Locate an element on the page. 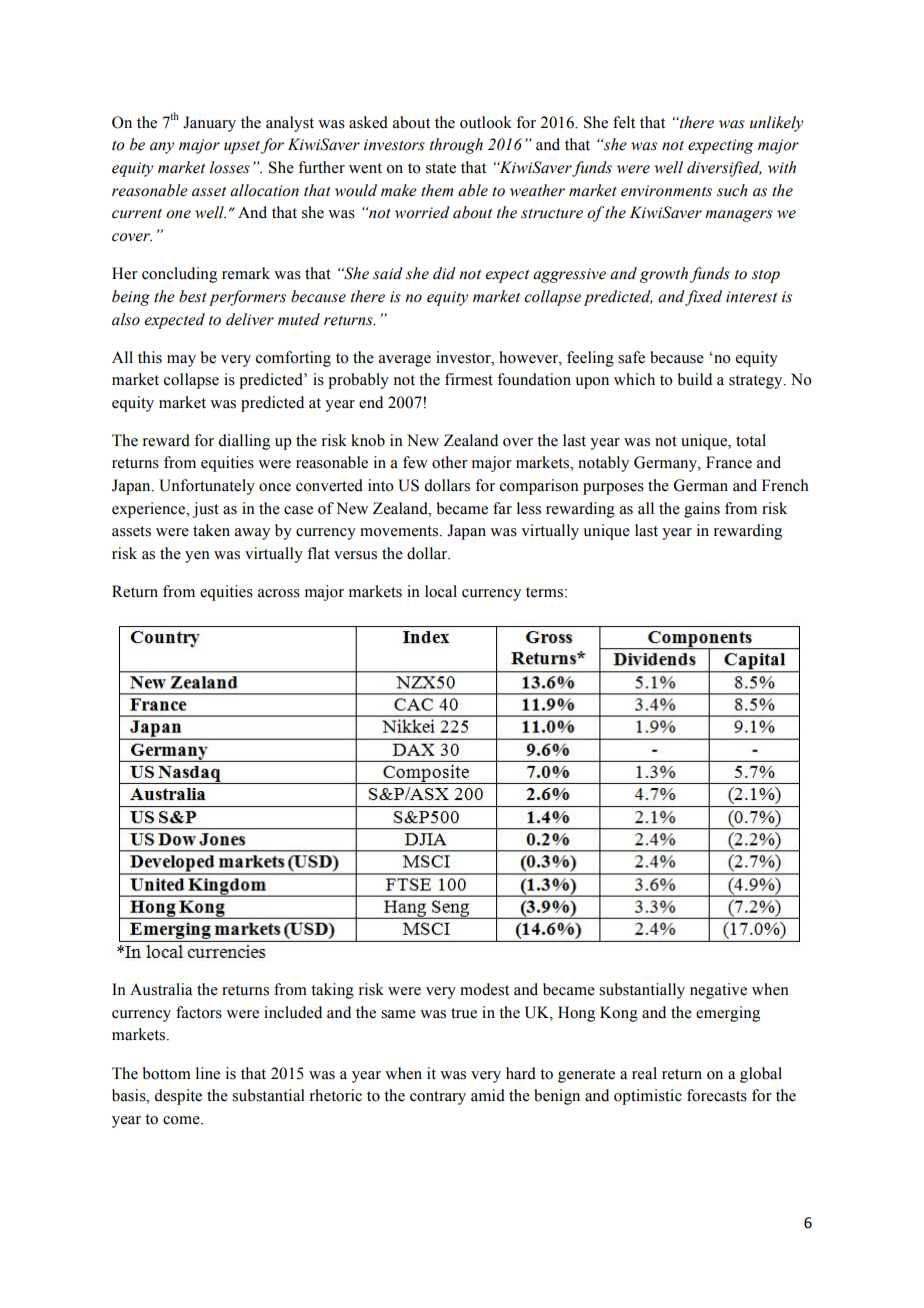  line is located at coordinates (208, 1073).
